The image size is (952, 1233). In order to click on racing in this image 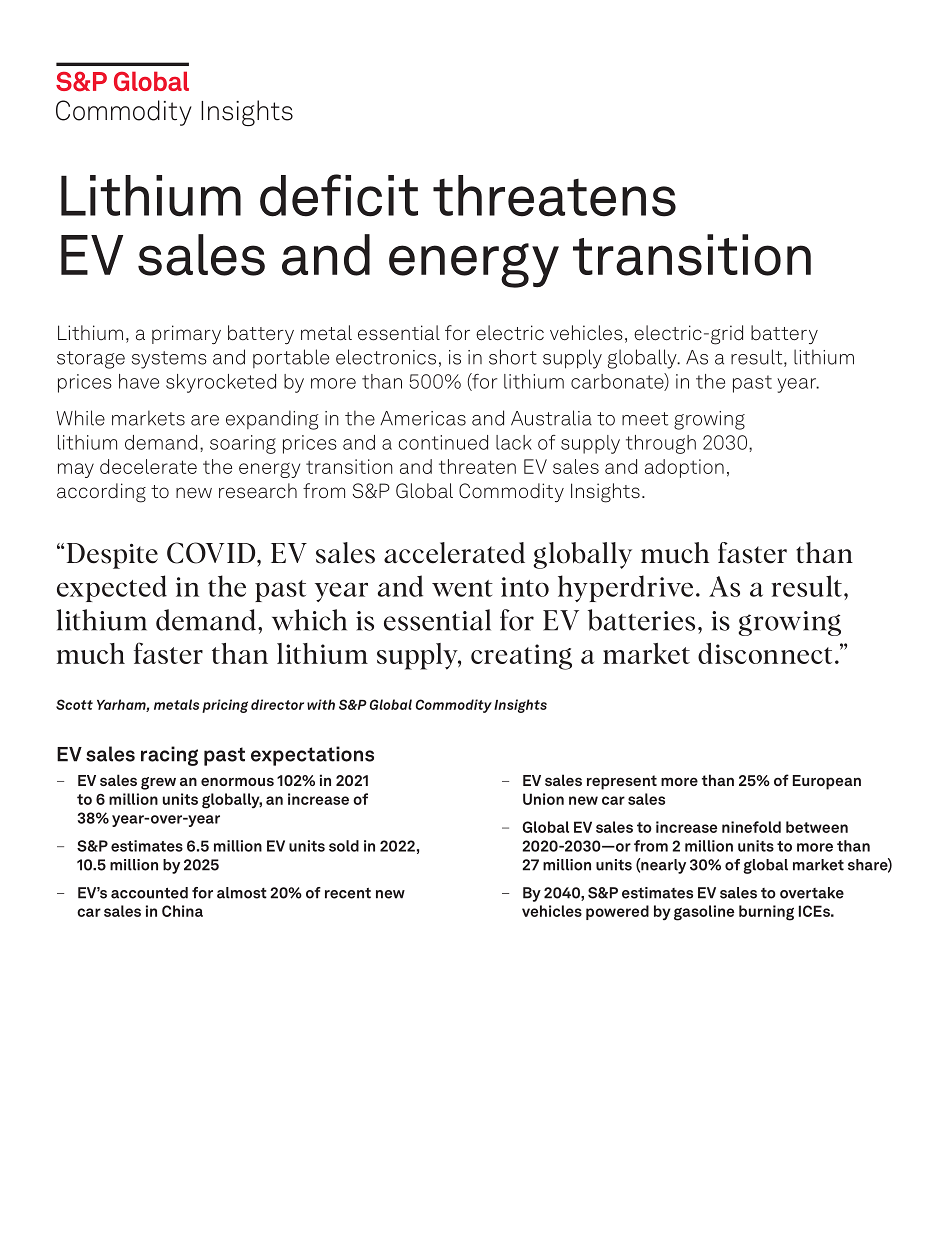, I will do `click(169, 756)`.
